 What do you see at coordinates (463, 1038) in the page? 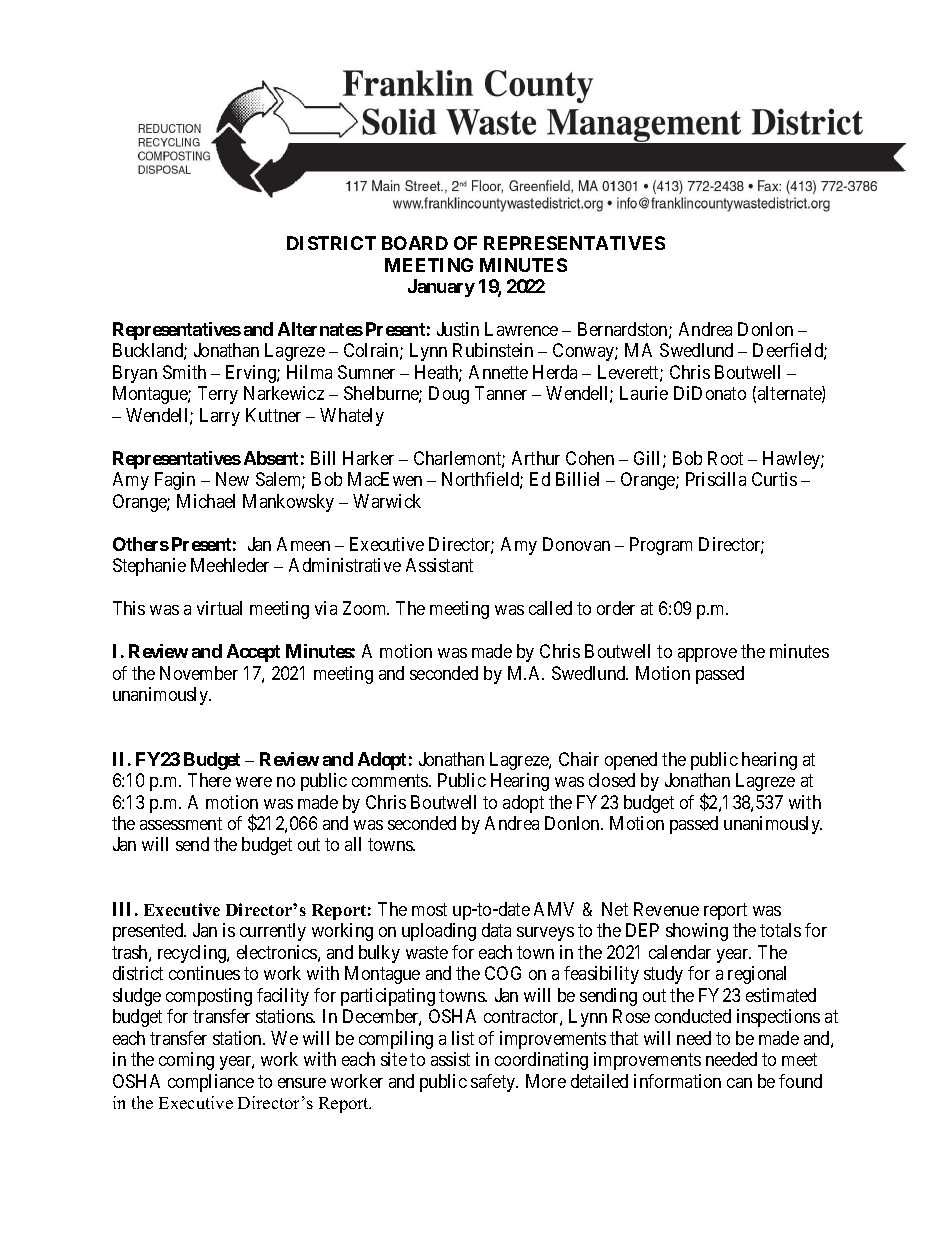
I see `list` at bounding box center [463, 1038].
